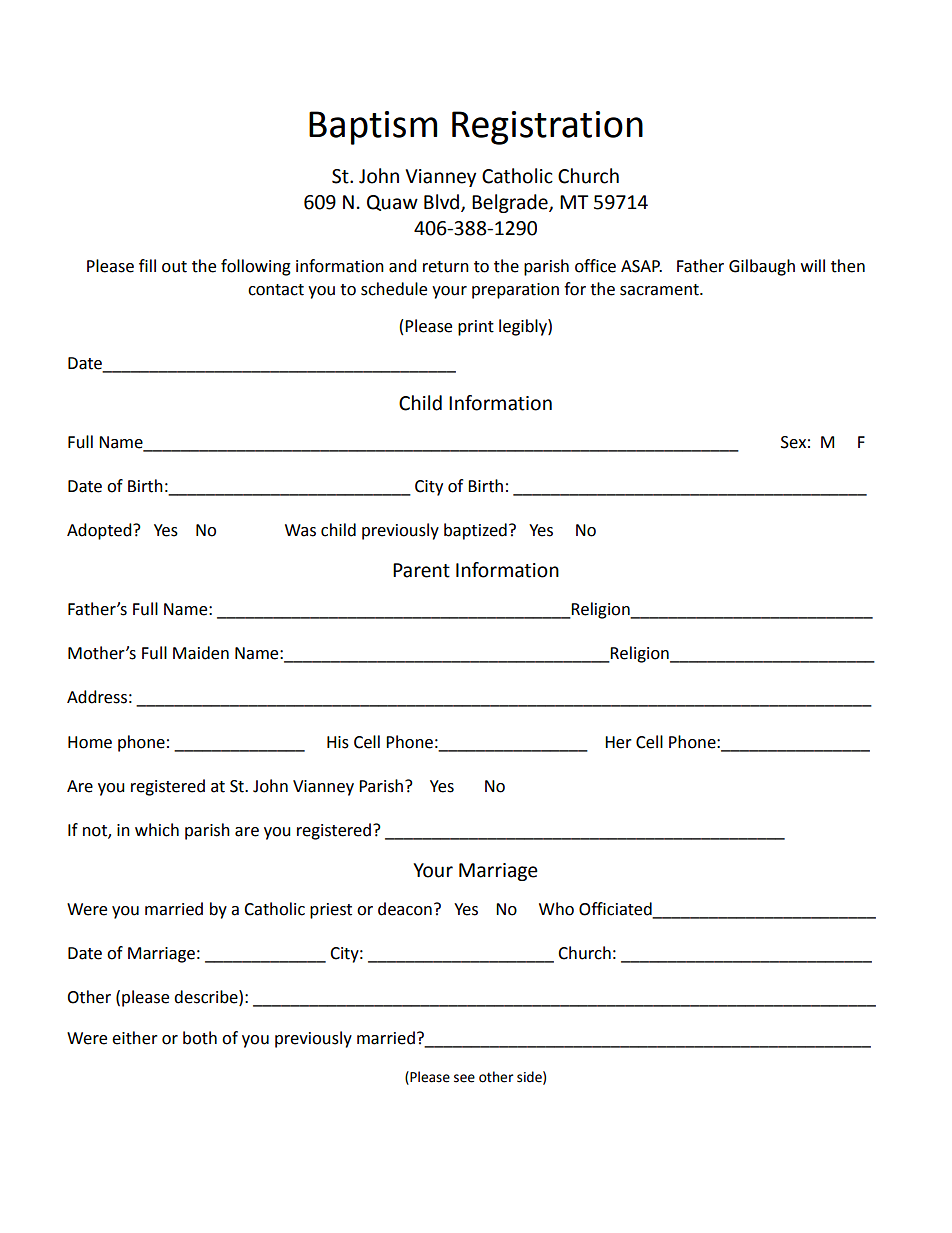 Image resolution: width=952 pixels, height=1233 pixels. I want to click on will, so click(813, 265).
